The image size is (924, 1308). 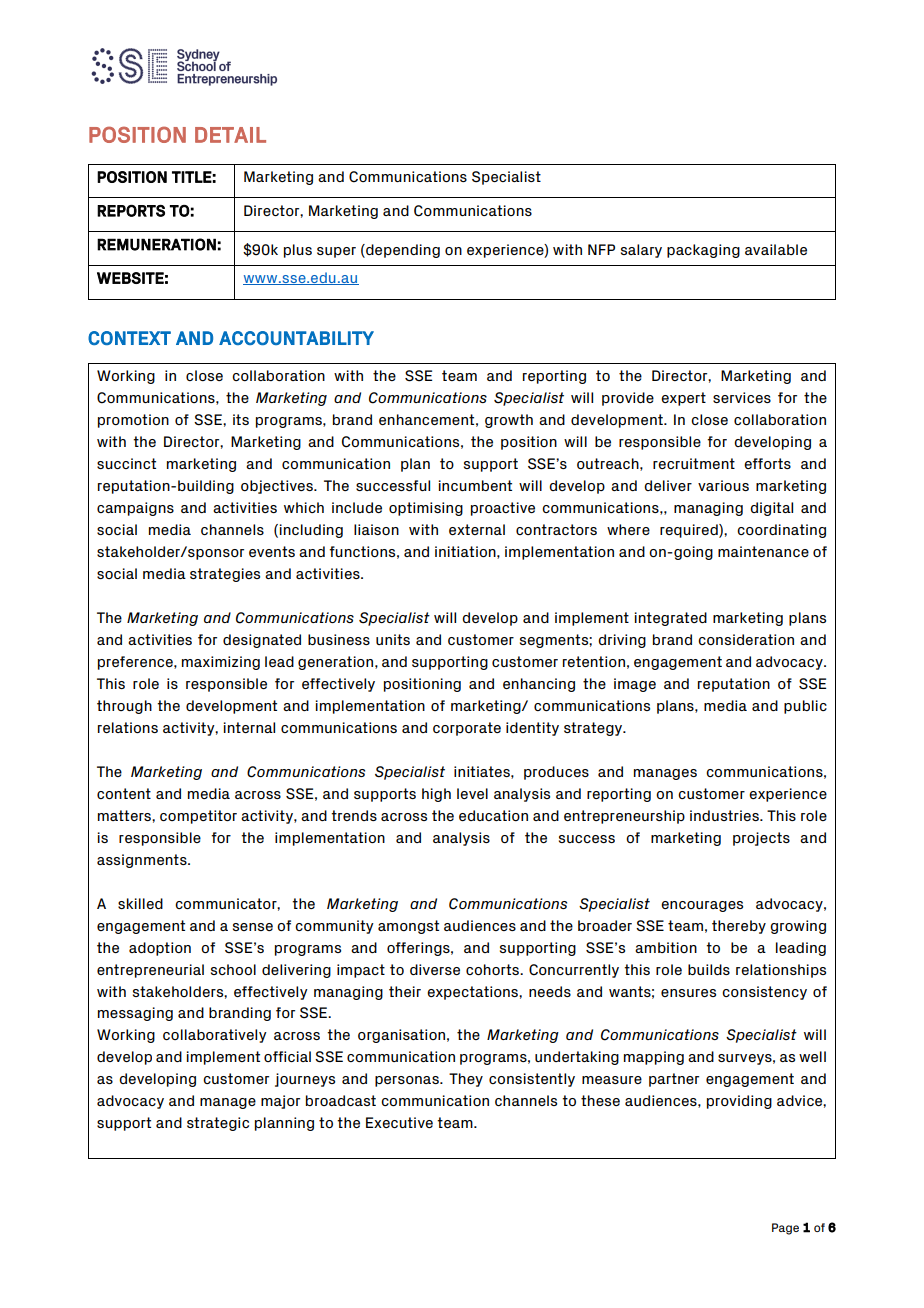 I want to click on campaigns, so click(x=135, y=509).
